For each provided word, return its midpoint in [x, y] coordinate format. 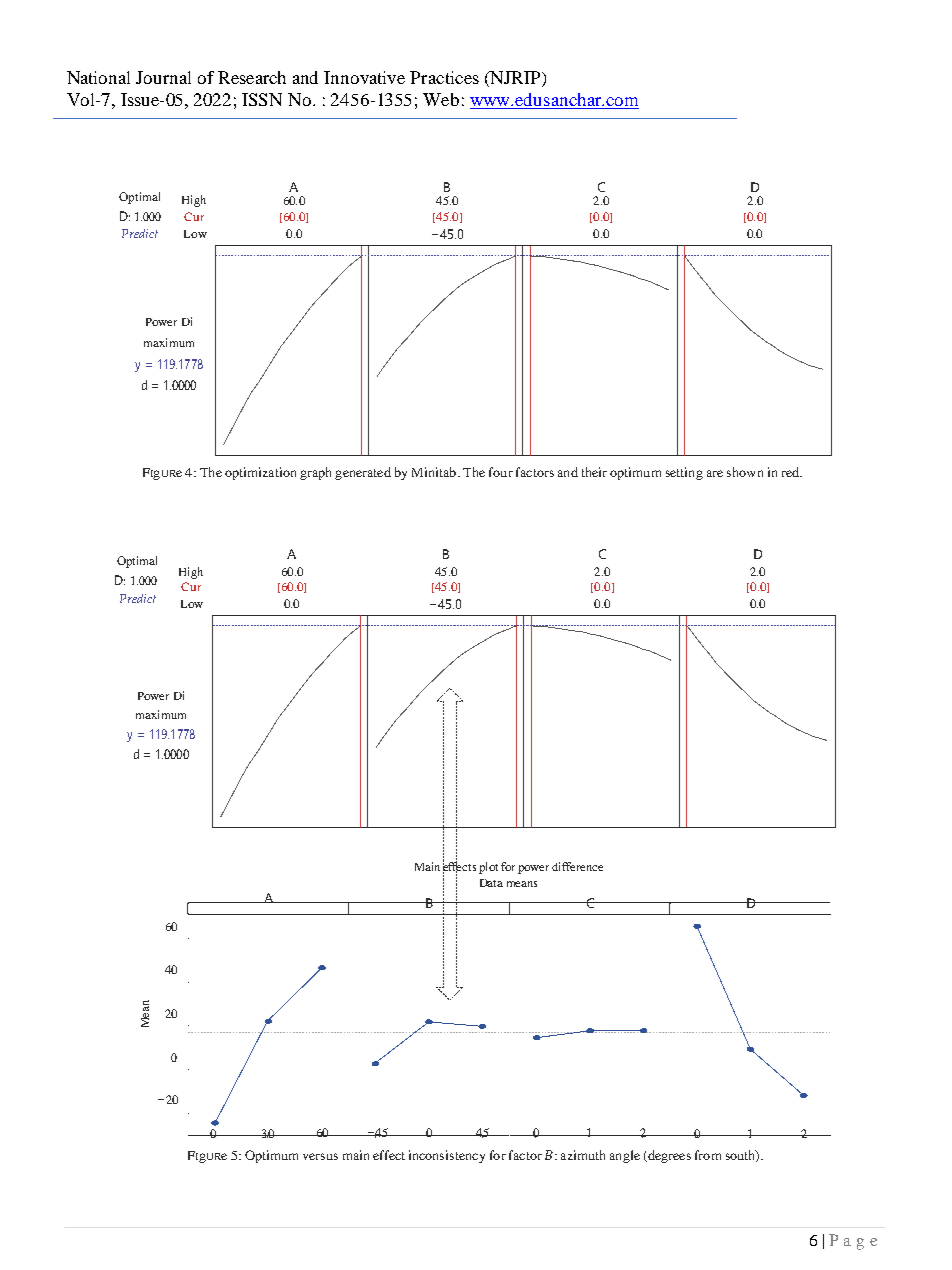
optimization [260, 473]
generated [363, 473]
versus [320, 1156]
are [715, 473]
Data [491, 883]
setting [684, 473]
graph [315, 473]
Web [441, 99]
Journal [163, 77]
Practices [444, 77]
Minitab [435, 472]
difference [577, 866]
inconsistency [447, 1156]
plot [488, 868]
